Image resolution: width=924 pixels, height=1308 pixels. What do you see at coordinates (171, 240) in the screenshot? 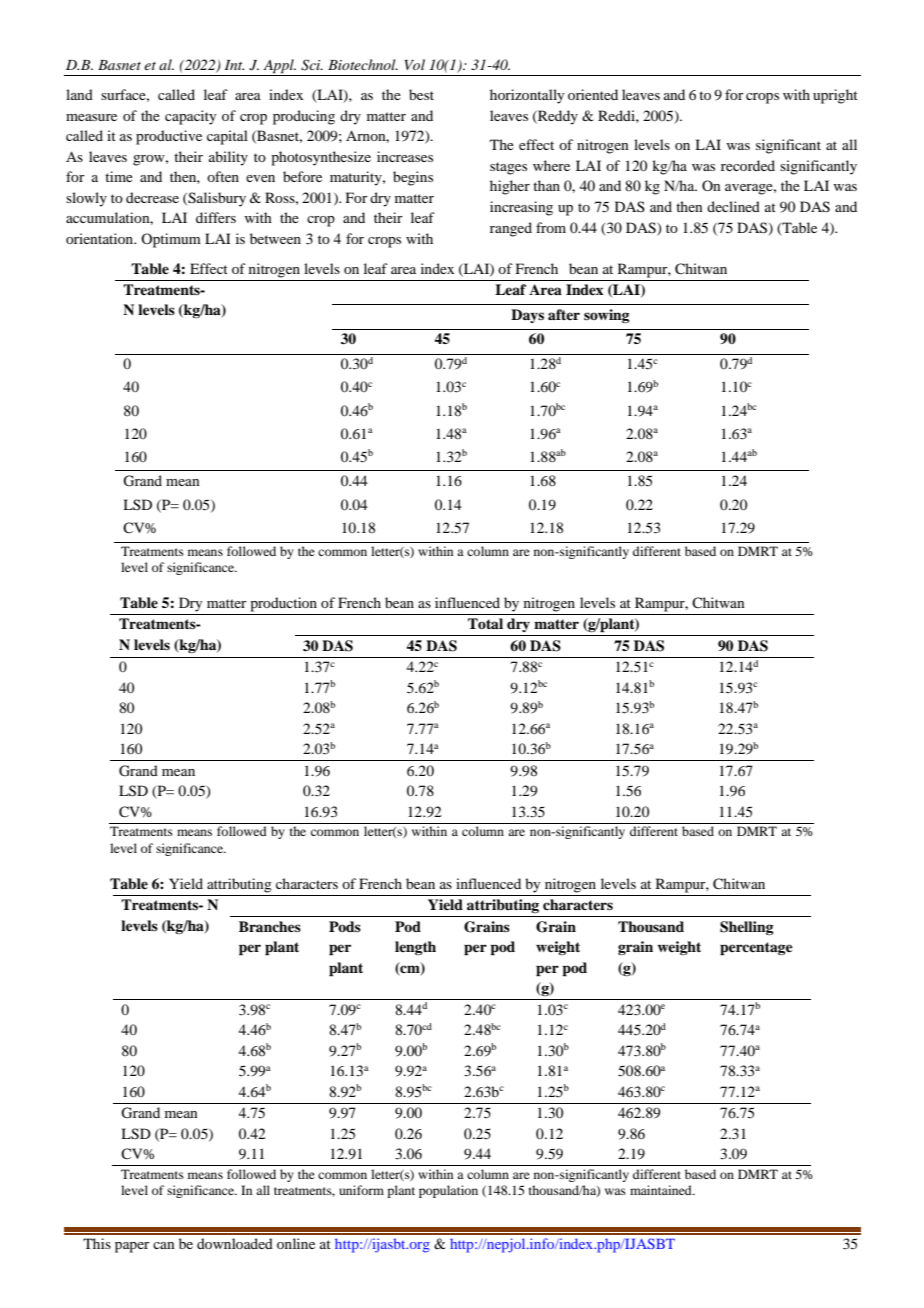
I see `Optimum` at bounding box center [171, 240].
